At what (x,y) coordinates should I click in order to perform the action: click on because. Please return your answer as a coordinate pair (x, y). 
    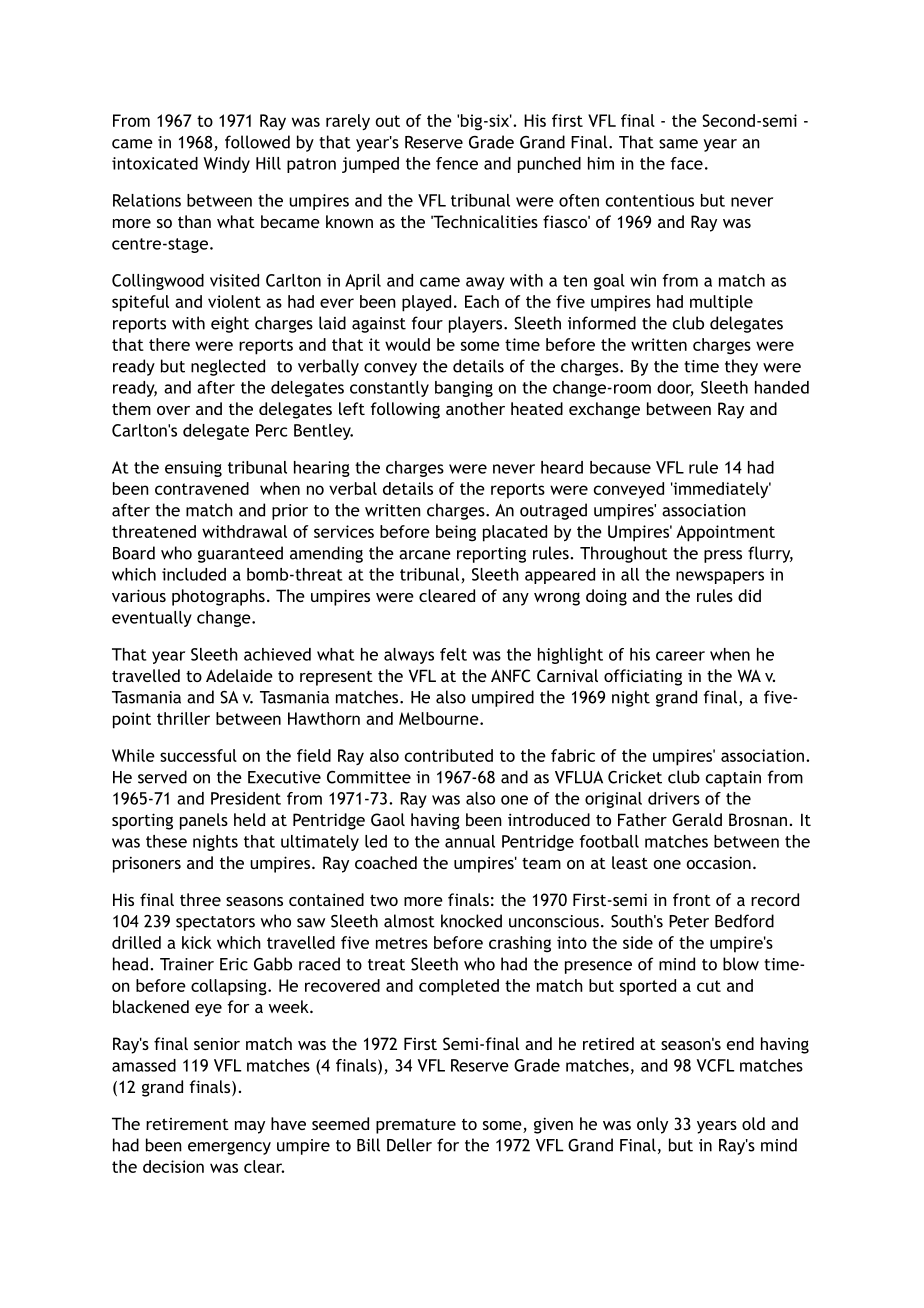
    Looking at the image, I should click on (620, 467).
